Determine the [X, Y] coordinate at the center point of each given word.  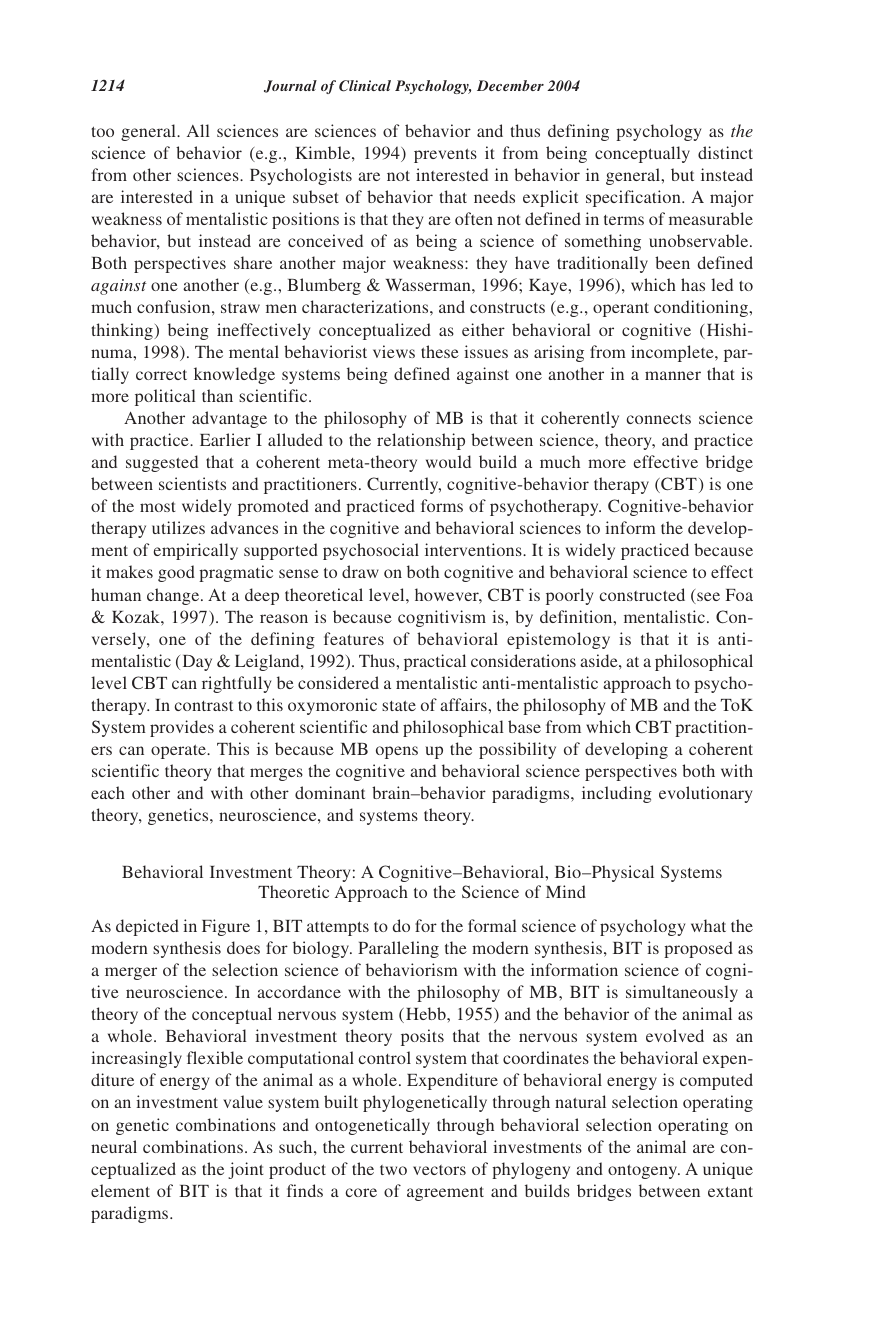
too [103, 131]
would [448, 461]
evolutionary [705, 794]
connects [659, 419]
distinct [725, 152]
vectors [439, 1170]
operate [179, 751]
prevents [445, 155]
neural [114, 1146]
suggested [162, 463]
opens [397, 752]
